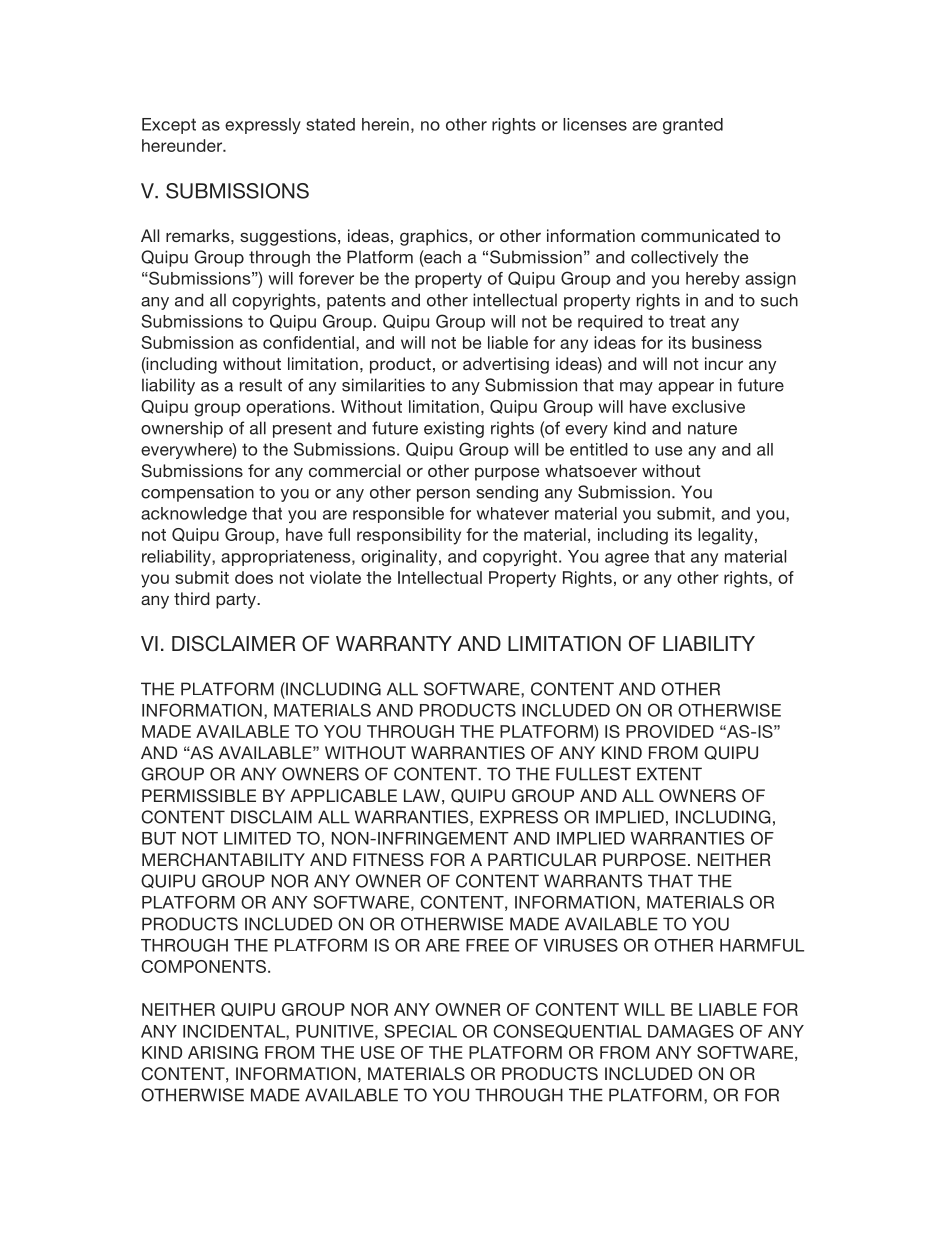 The width and height of the image is (952, 1233). What do you see at coordinates (385, 124) in the image?
I see `herein` at bounding box center [385, 124].
